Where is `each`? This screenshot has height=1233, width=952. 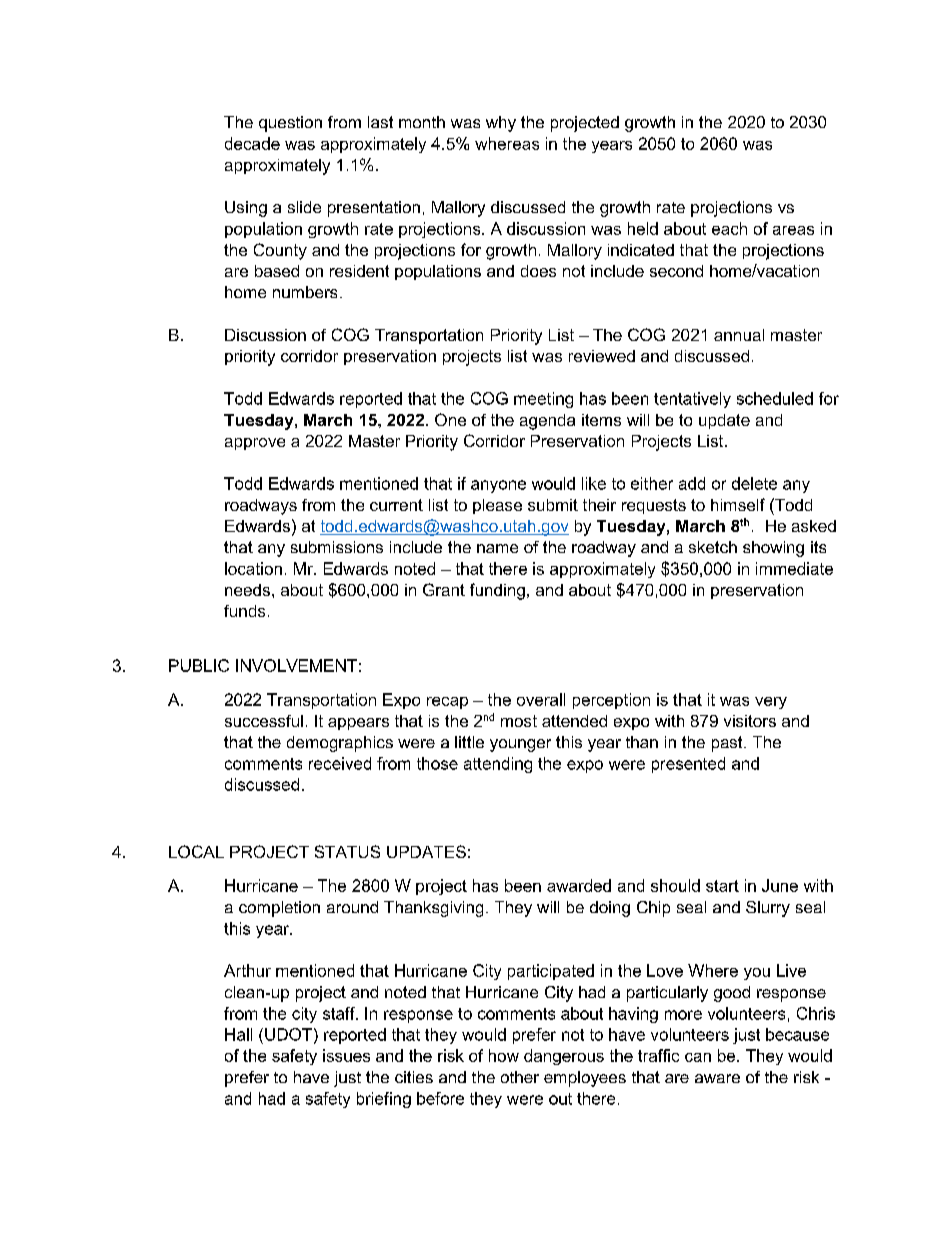 each is located at coordinates (729, 228).
